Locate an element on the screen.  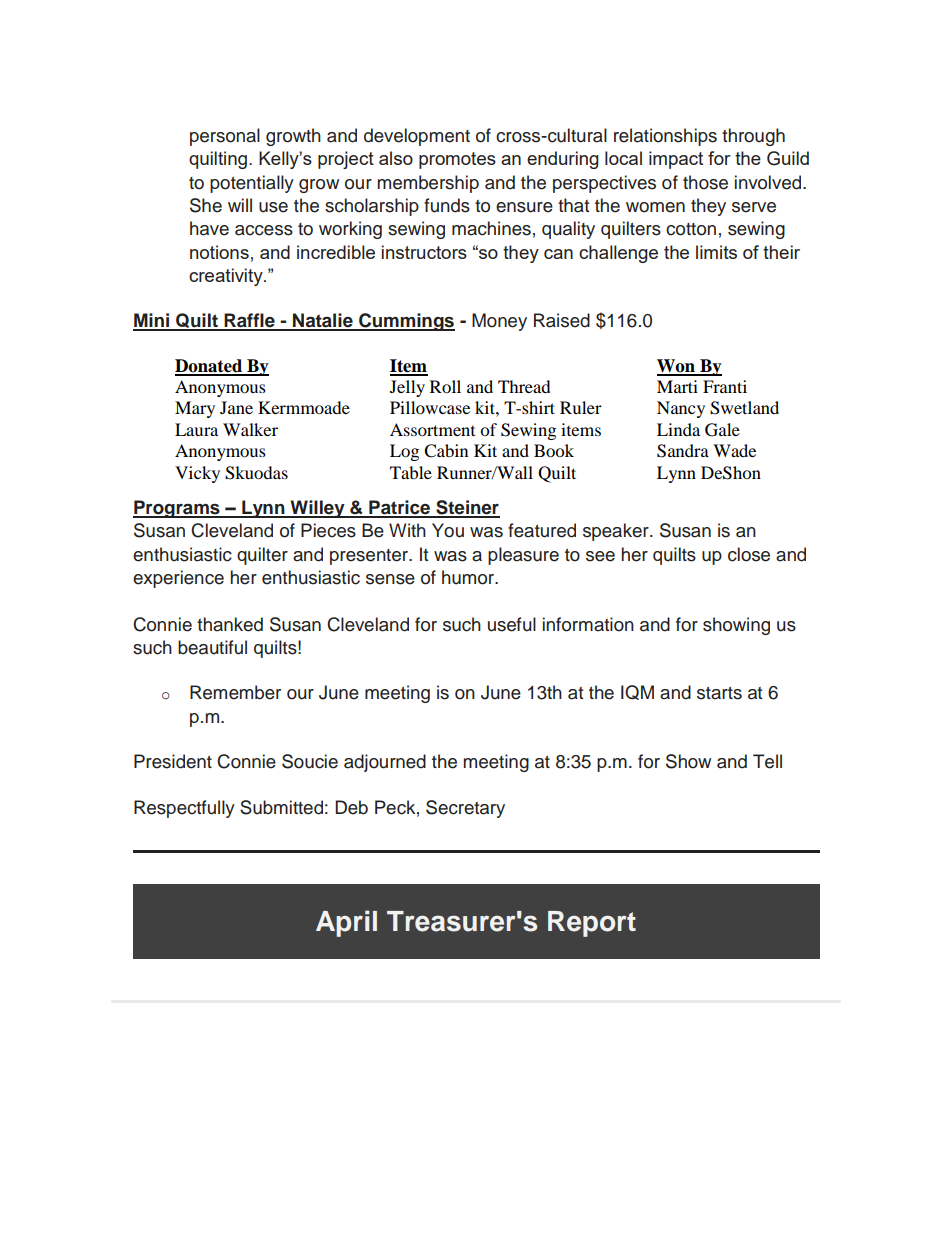
beautiful is located at coordinates (212, 647).
